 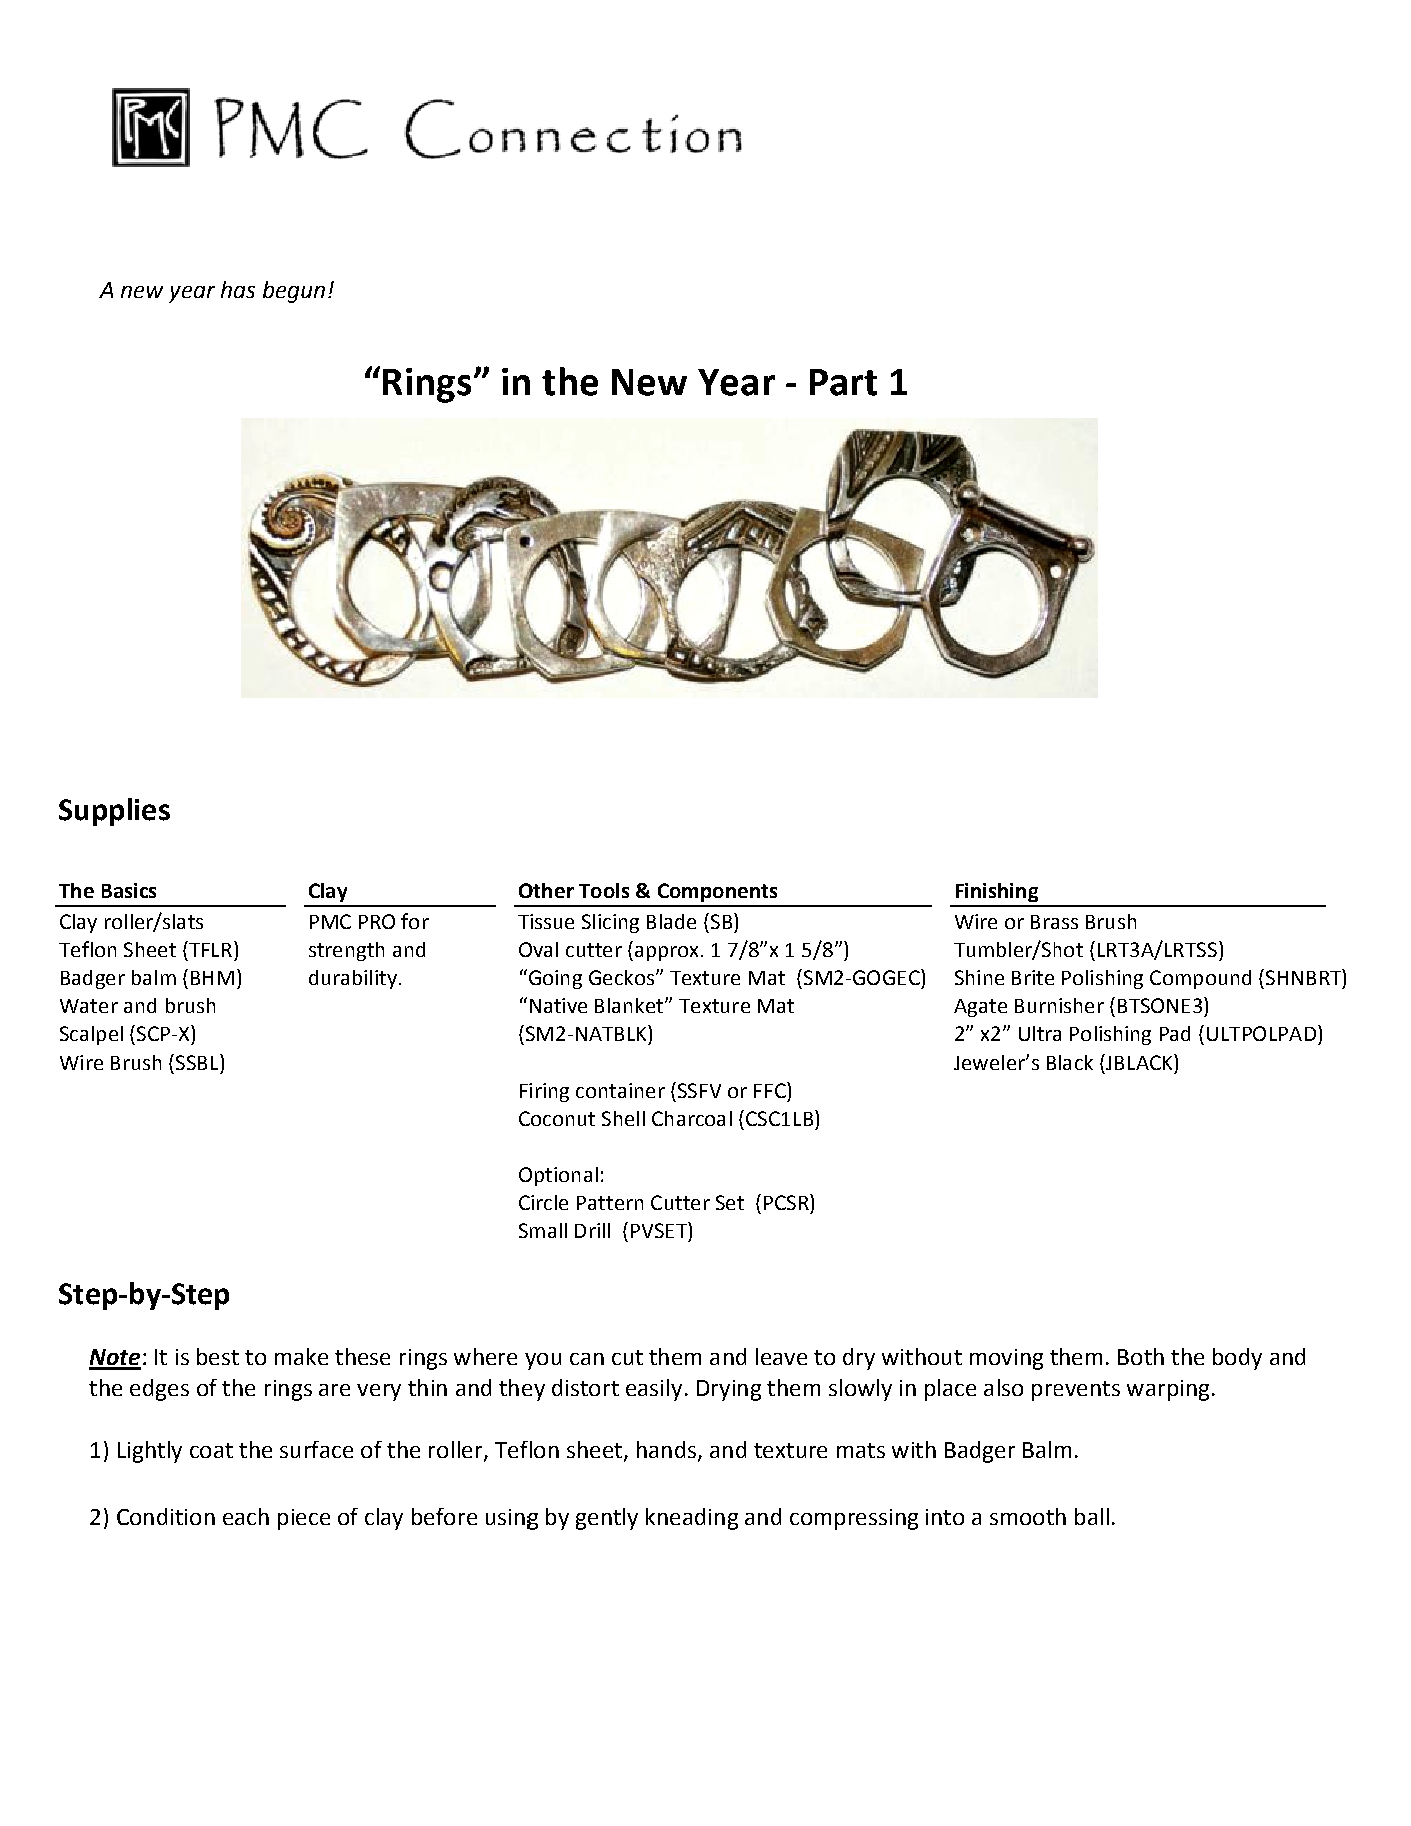 What do you see at coordinates (346, 951) in the page?
I see `strength` at bounding box center [346, 951].
